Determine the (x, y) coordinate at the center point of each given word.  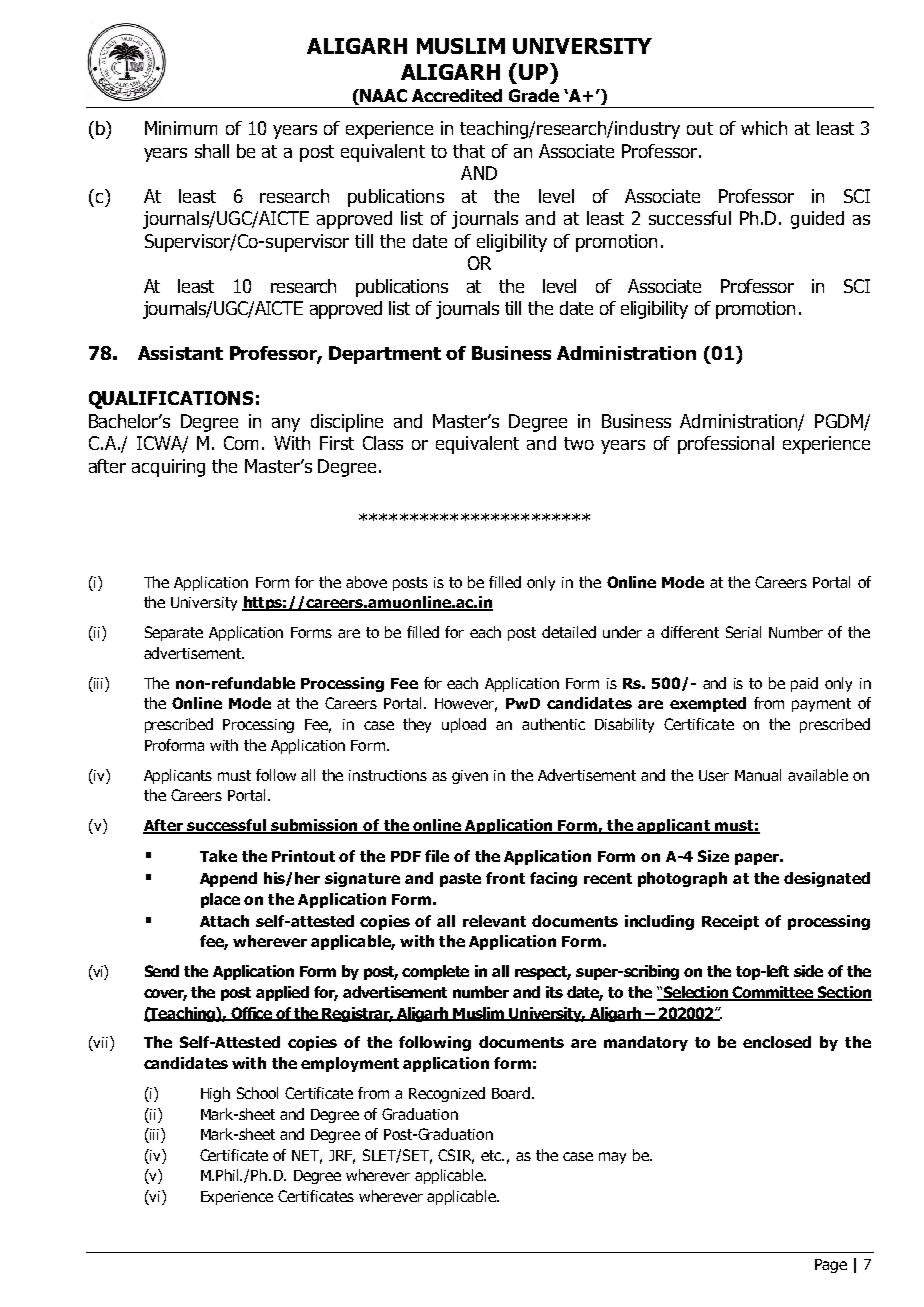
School (257, 1093)
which (764, 128)
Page (831, 1266)
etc (492, 1155)
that (469, 151)
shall (212, 151)
